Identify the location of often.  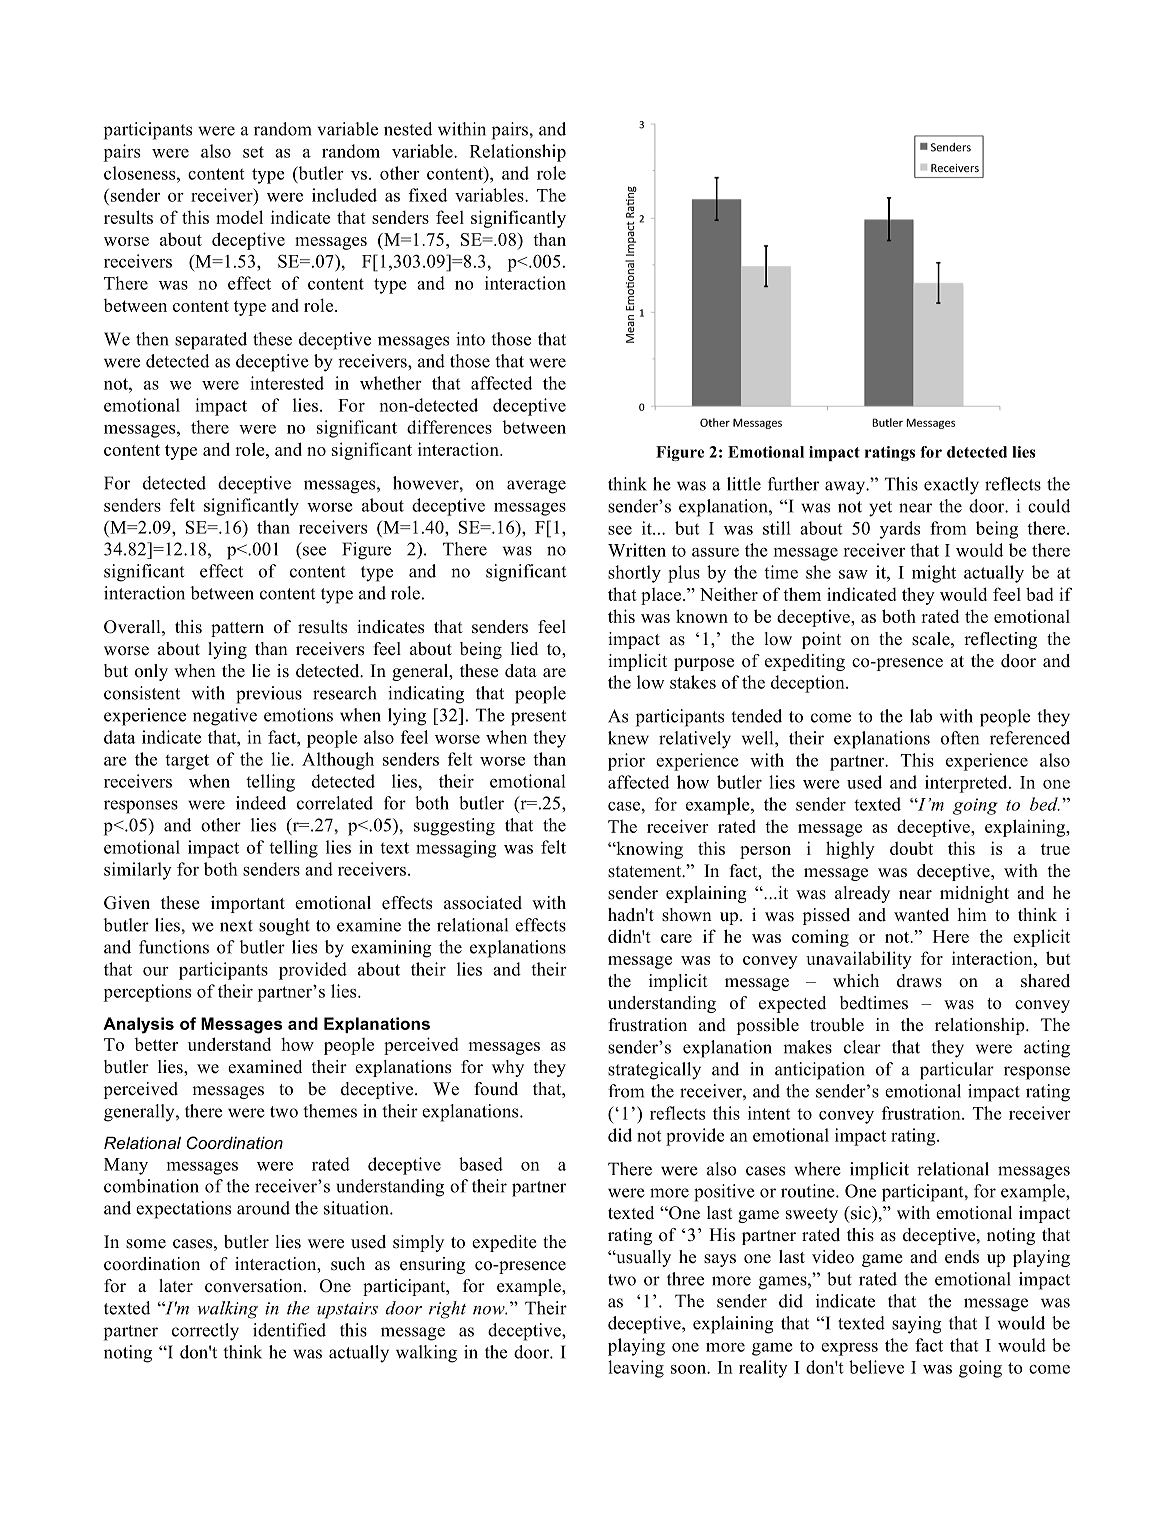
(960, 738).
